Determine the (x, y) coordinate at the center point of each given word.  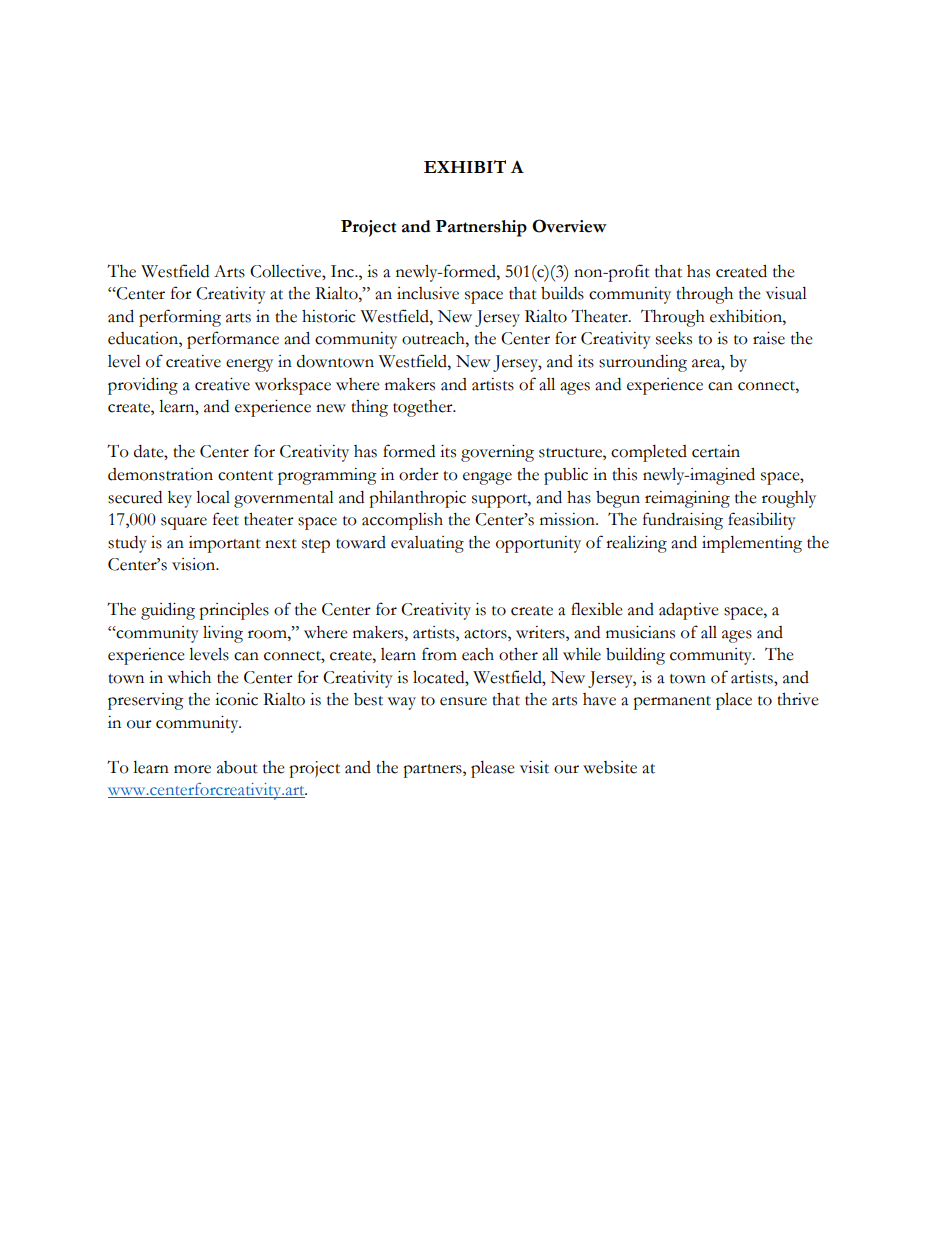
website (610, 767)
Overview (569, 226)
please (493, 769)
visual (786, 293)
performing (180, 318)
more (192, 769)
